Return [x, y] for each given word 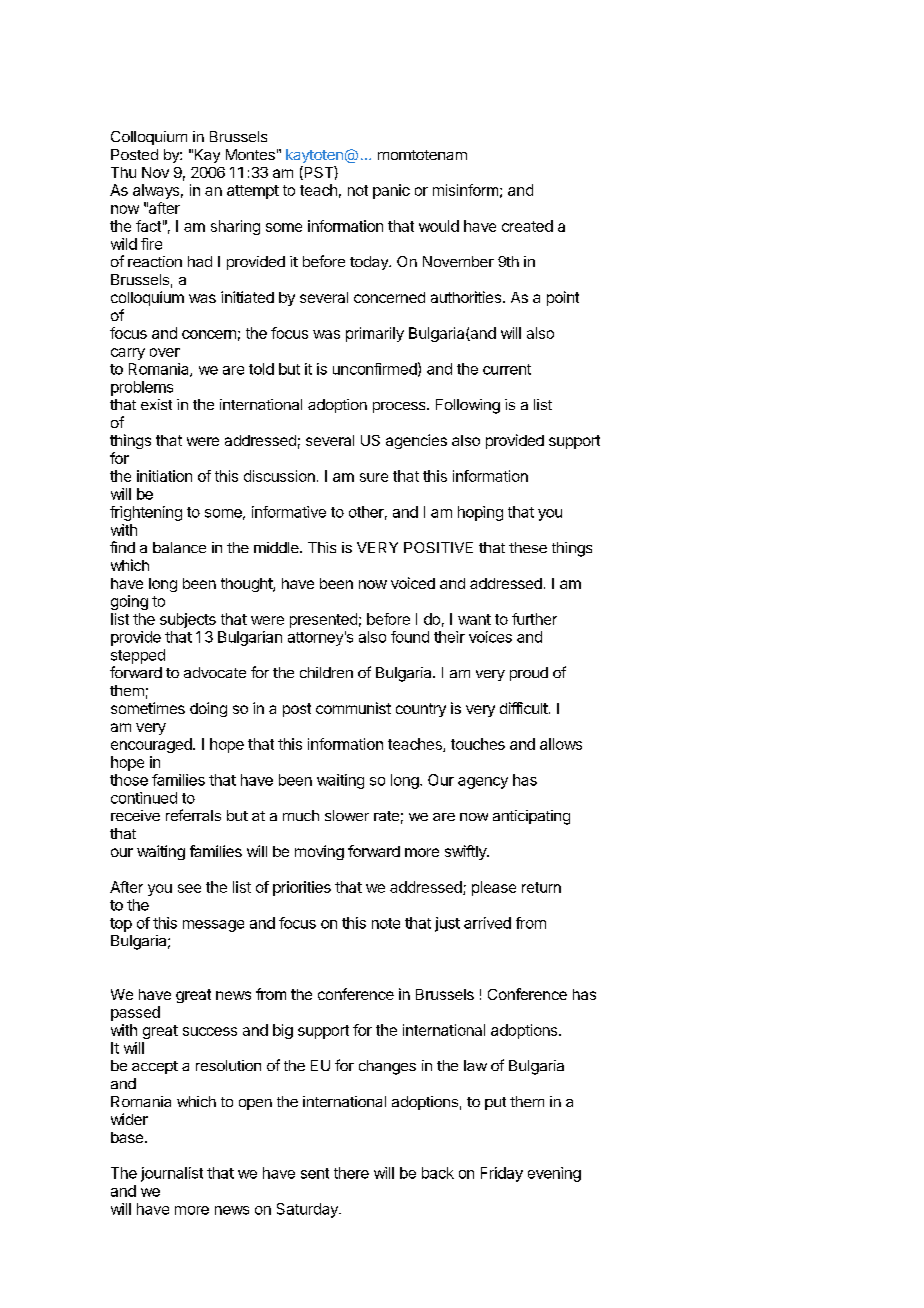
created [527, 226]
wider [129, 1119]
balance [179, 547]
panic [391, 191]
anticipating [531, 817]
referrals [193, 815]
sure [374, 477]
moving [319, 852]
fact [148, 226]
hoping [480, 513]
